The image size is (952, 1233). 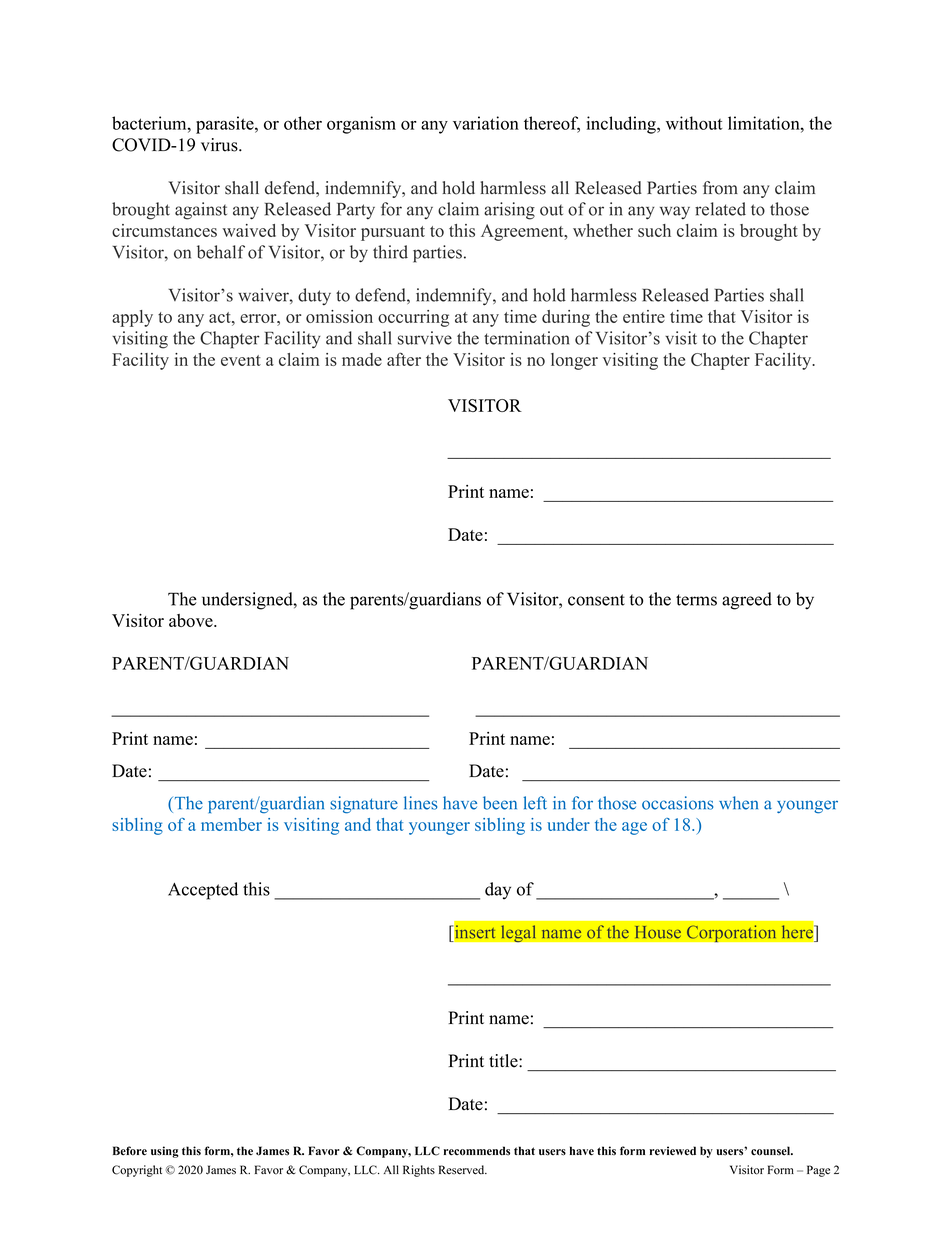 I want to click on Corporation, so click(x=731, y=933).
